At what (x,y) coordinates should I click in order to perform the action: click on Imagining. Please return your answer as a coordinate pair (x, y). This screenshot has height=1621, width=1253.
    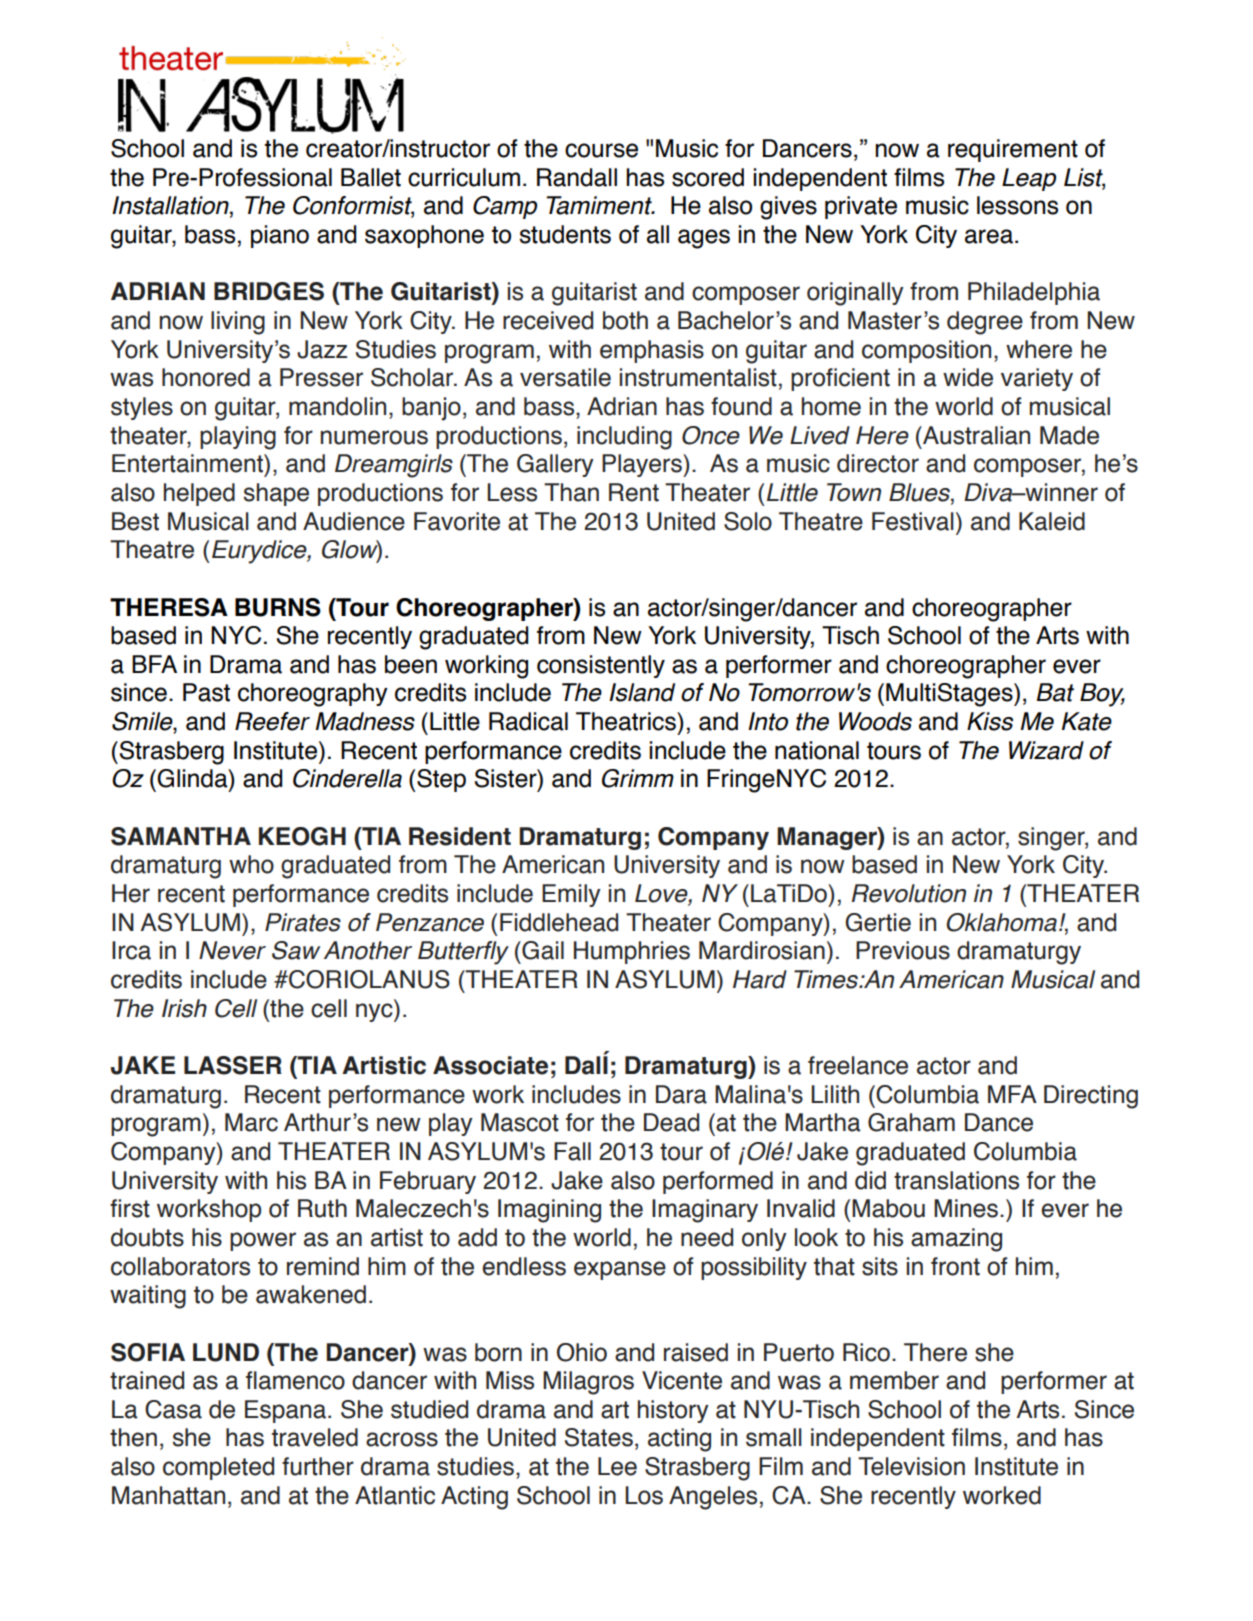
    Looking at the image, I should click on (549, 1211).
